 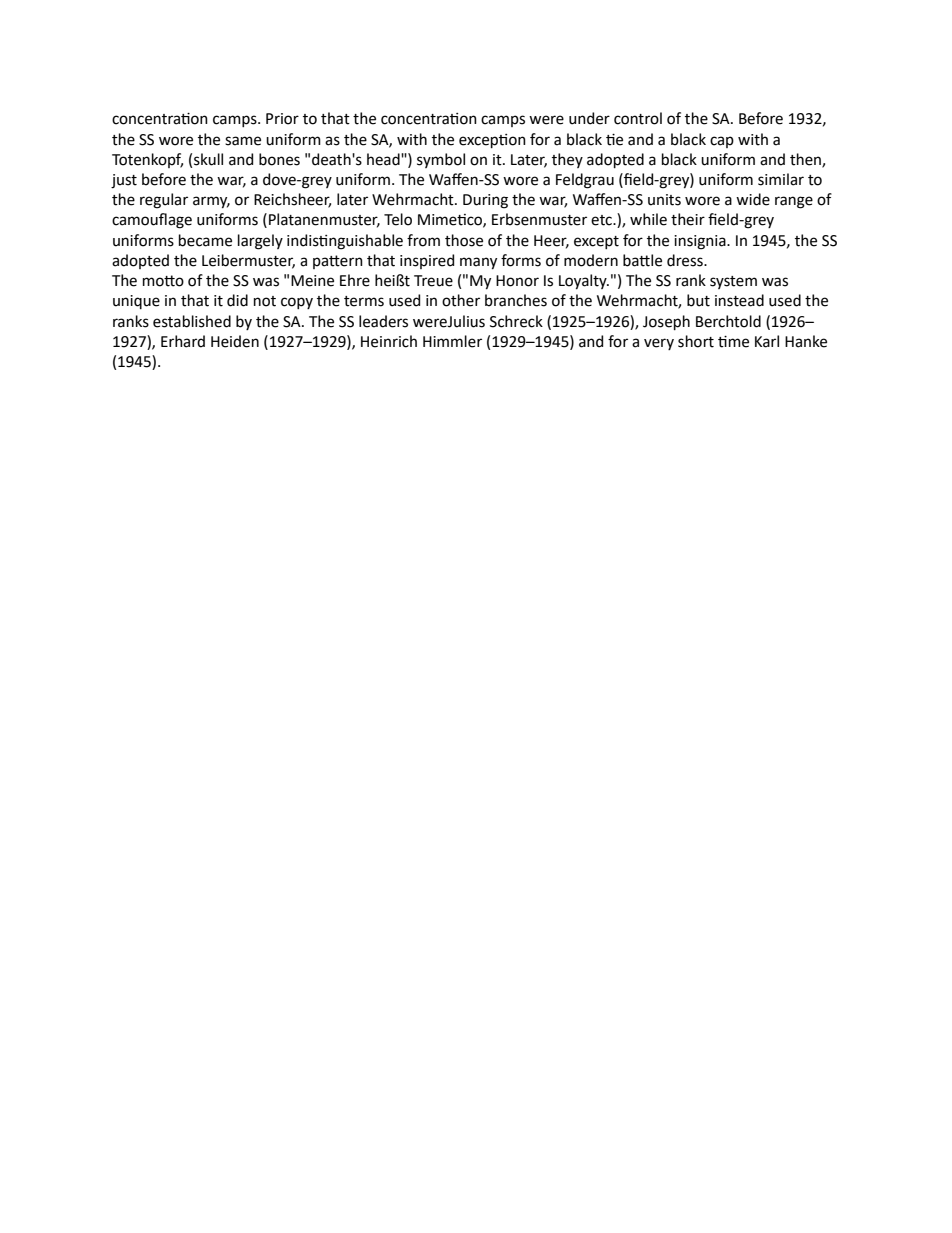 What do you see at coordinates (183, 341) in the document?
I see `Erhard` at bounding box center [183, 341].
